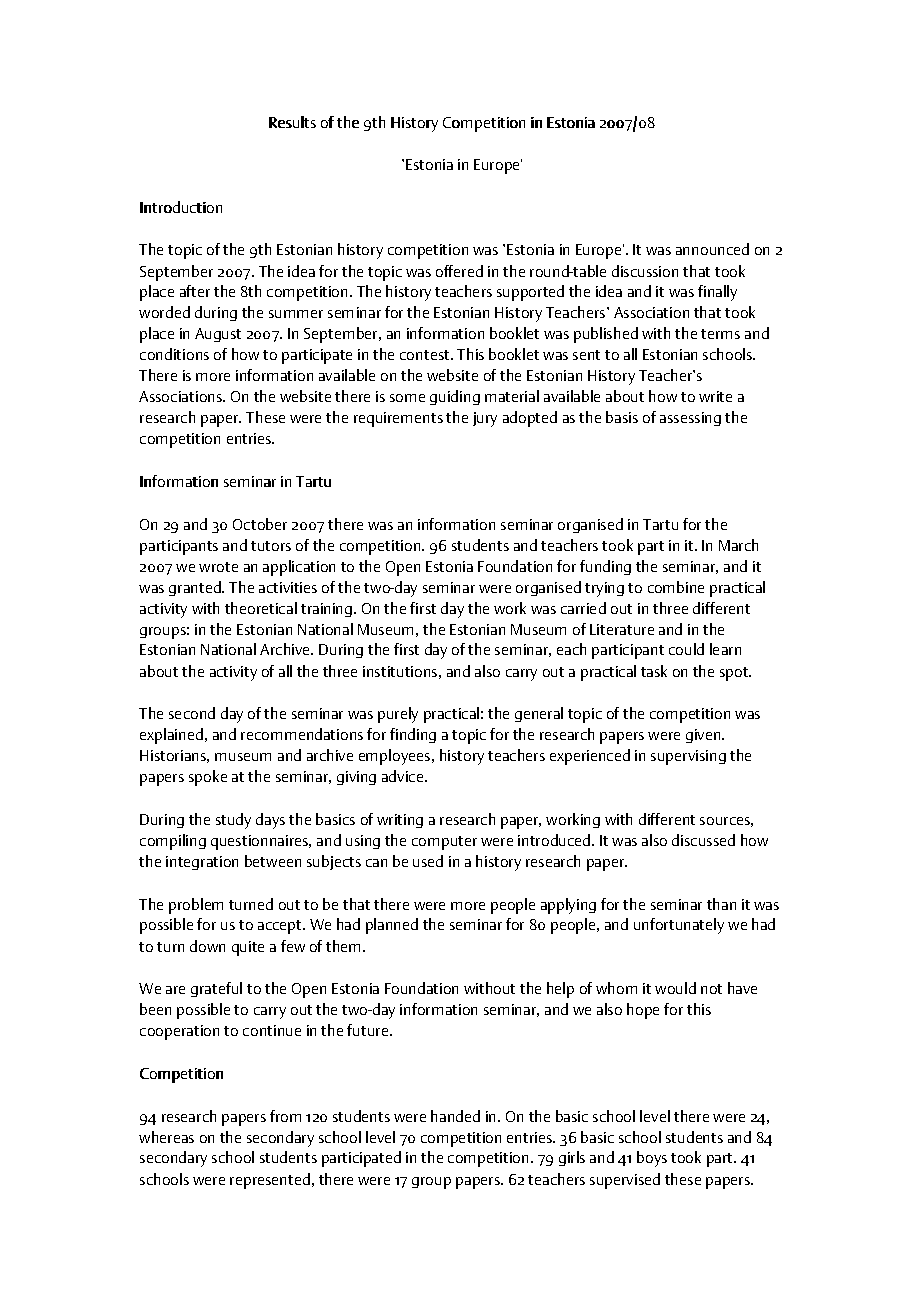  I want to click on discussed, so click(703, 840).
